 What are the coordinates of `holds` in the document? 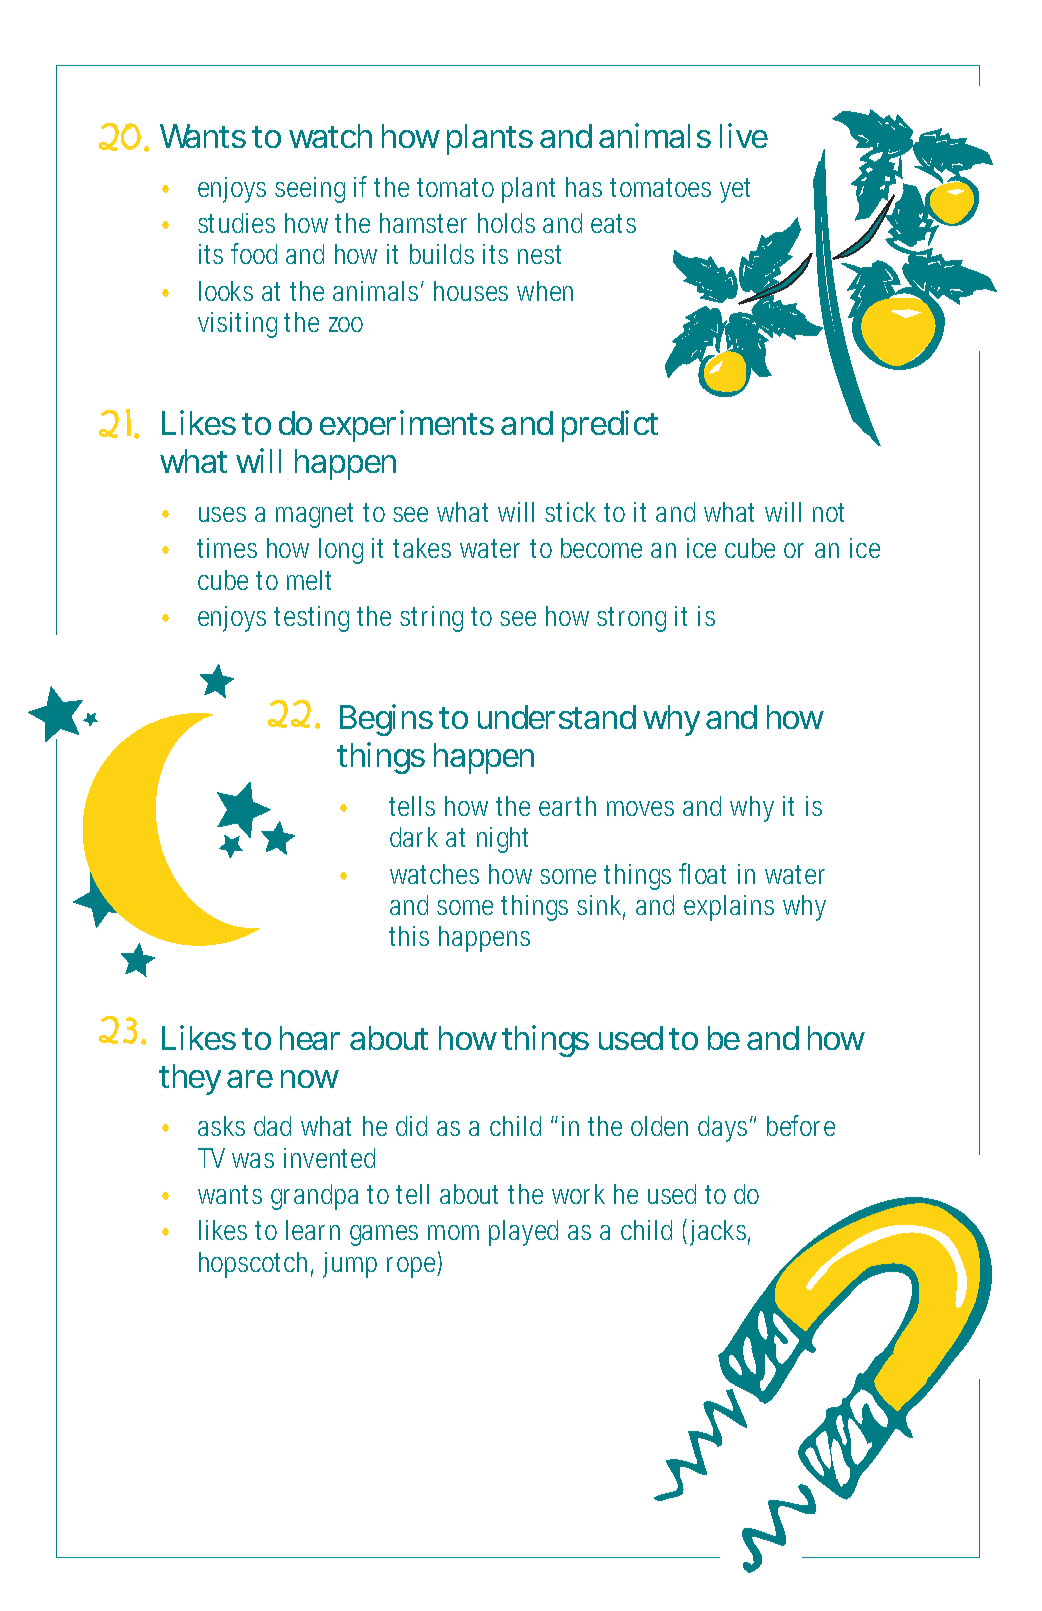 It's located at (506, 223).
